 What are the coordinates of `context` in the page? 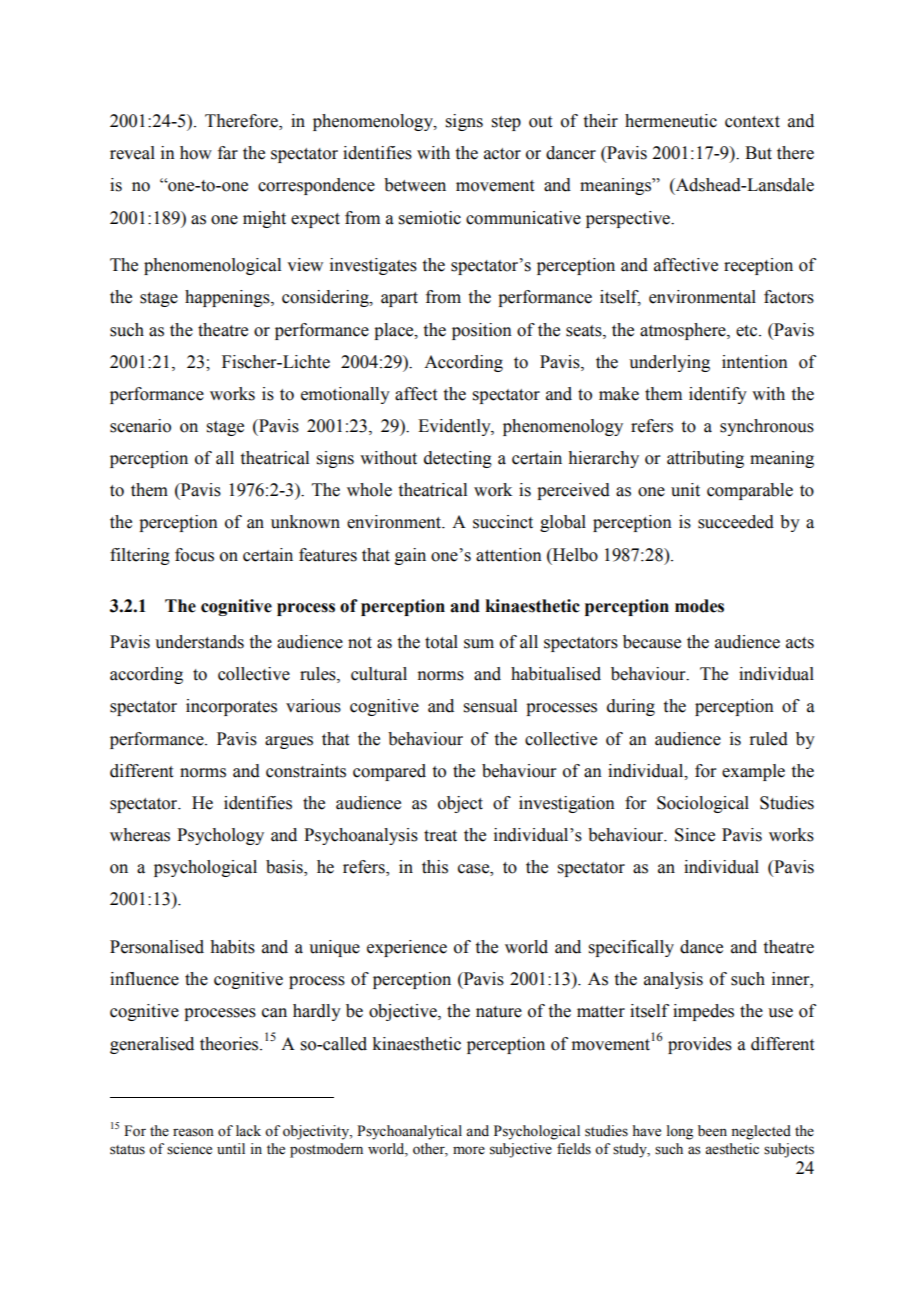 It's located at (752, 122).
